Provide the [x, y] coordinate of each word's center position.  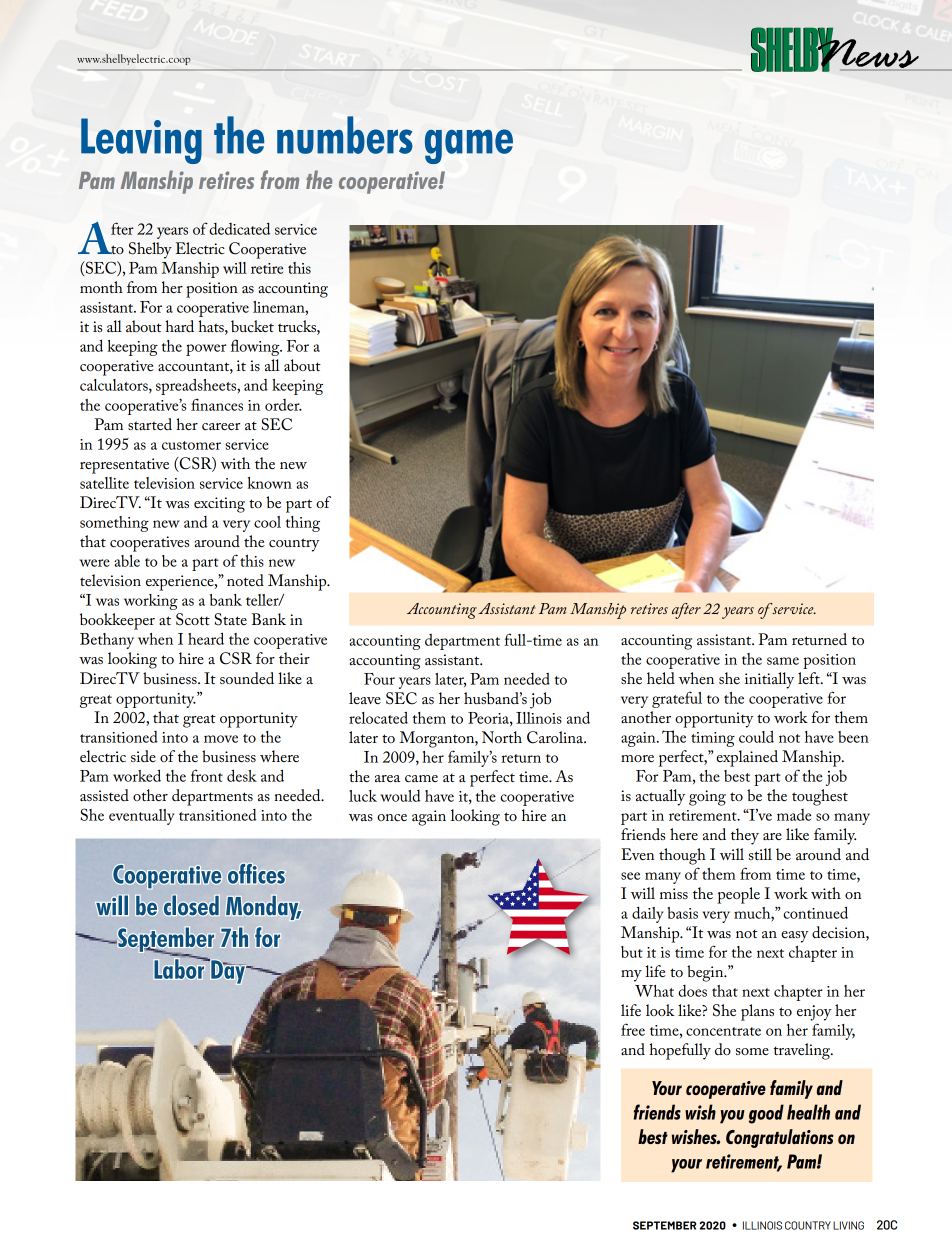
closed [191, 905]
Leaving [141, 141]
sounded [247, 678]
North [502, 737]
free [633, 1029]
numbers [345, 135]
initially [769, 680]
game [469, 146]
